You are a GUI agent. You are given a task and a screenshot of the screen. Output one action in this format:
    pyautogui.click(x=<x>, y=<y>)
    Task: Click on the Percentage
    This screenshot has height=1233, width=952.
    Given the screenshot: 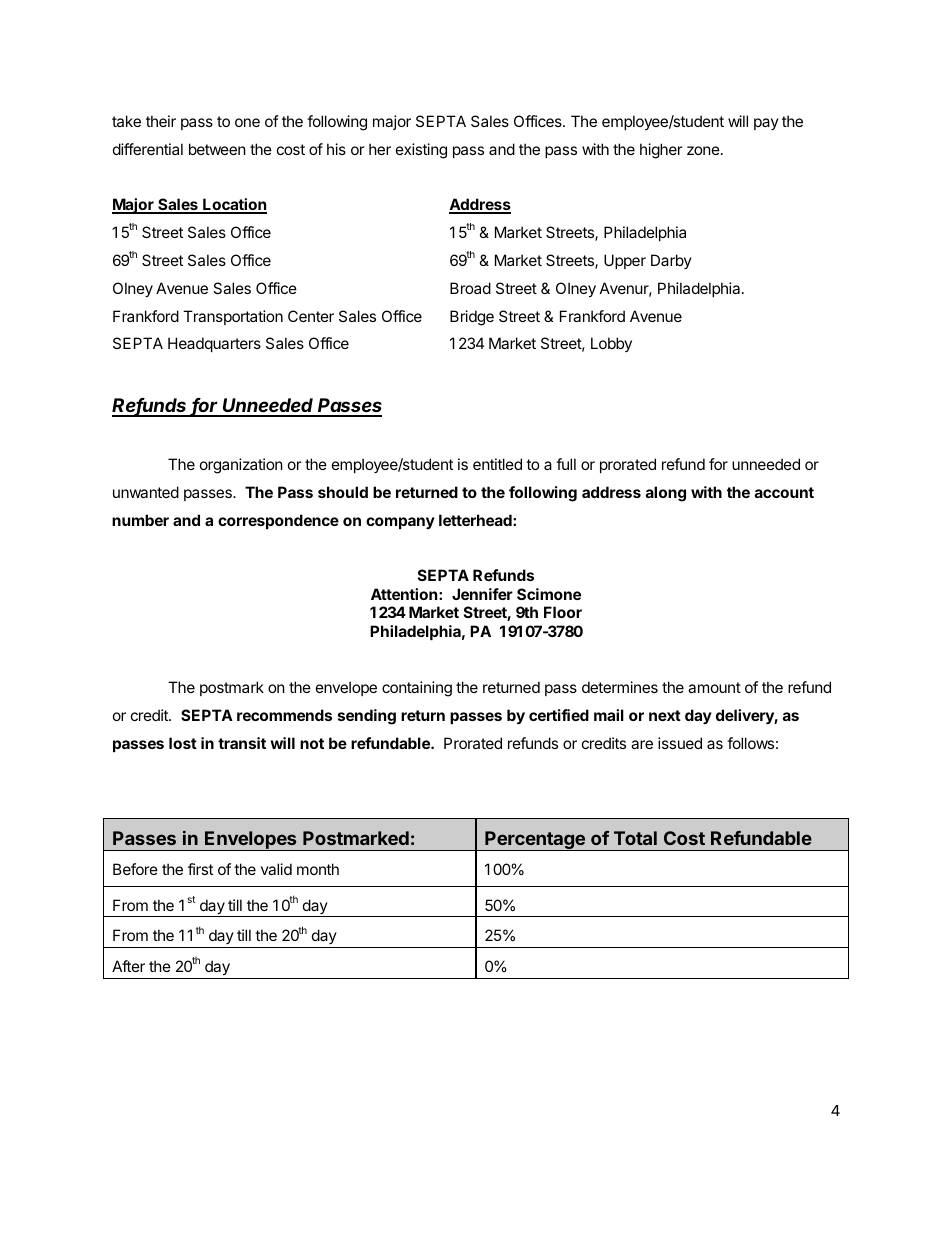 What is the action you would take?
    pyautogui.click(x=535, y=841)
